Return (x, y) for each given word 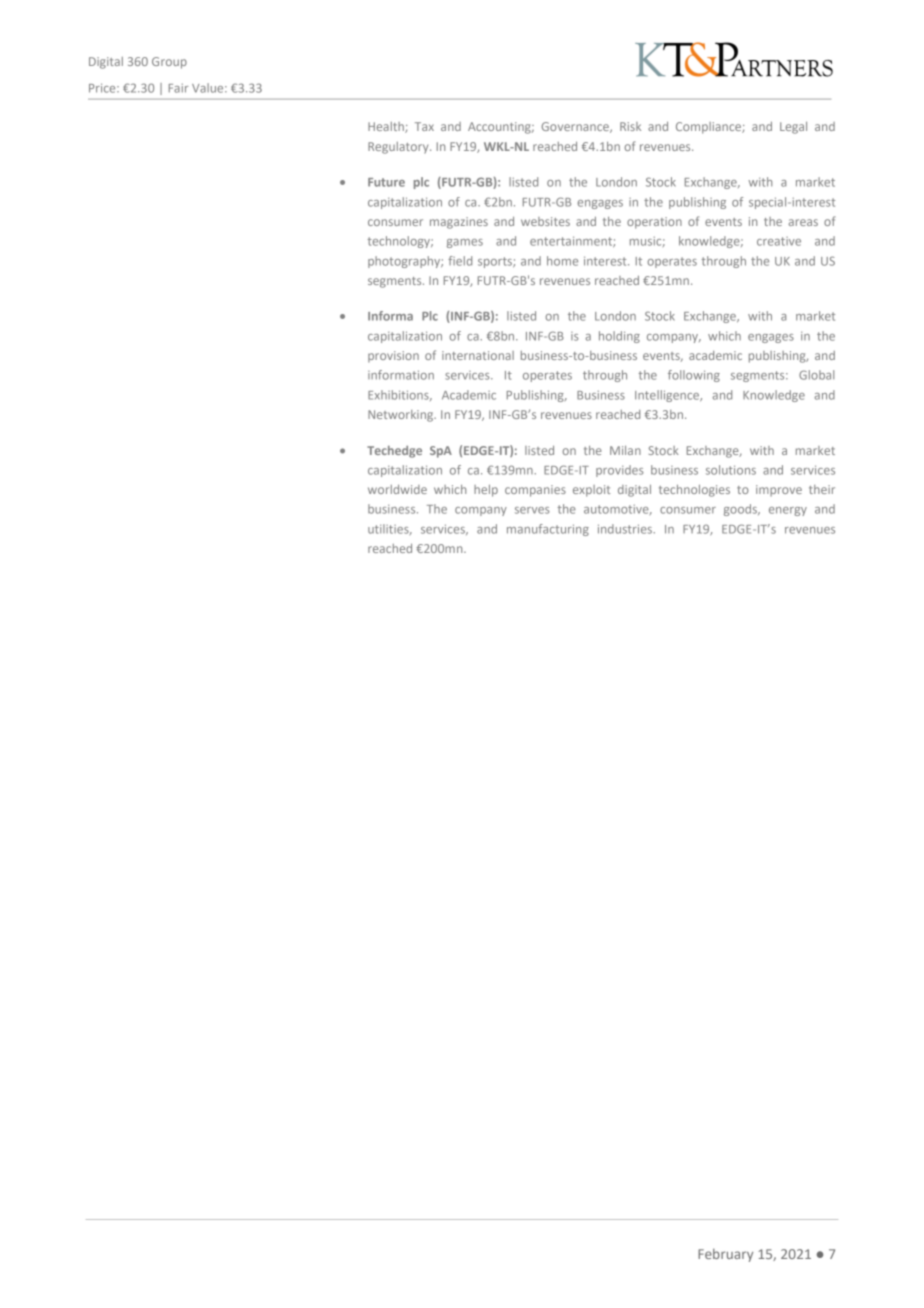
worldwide (397, 489)
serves (532, 510)
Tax (424, 126)
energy (788, 511)
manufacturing (548, 530)
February (725, 1255)
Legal (793, 128)
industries (626, 529)
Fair (178, 88)
